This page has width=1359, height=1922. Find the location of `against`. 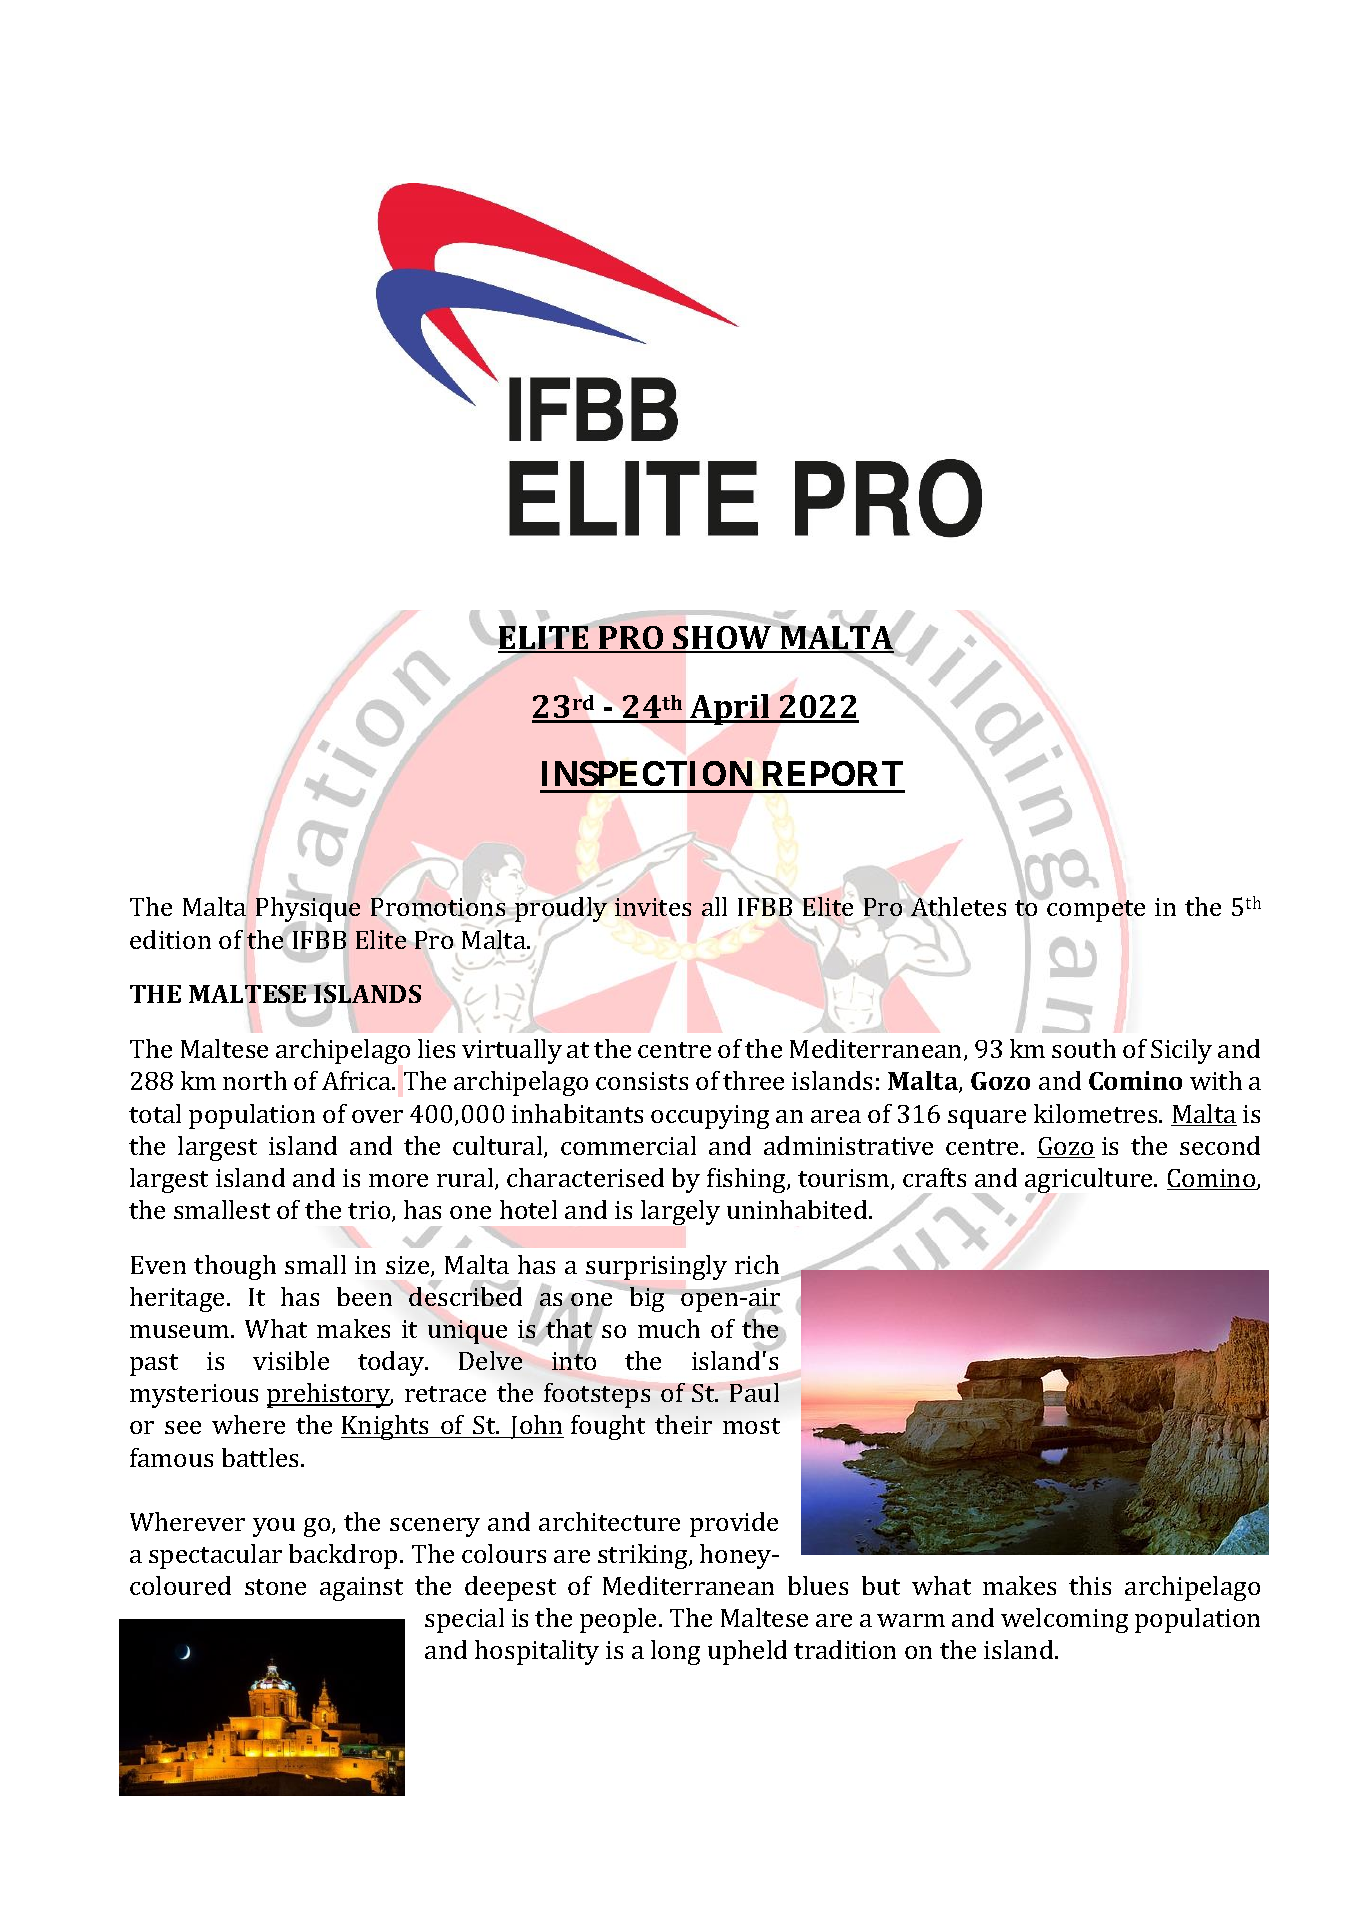

against is located at coordinates (361, 1589).
